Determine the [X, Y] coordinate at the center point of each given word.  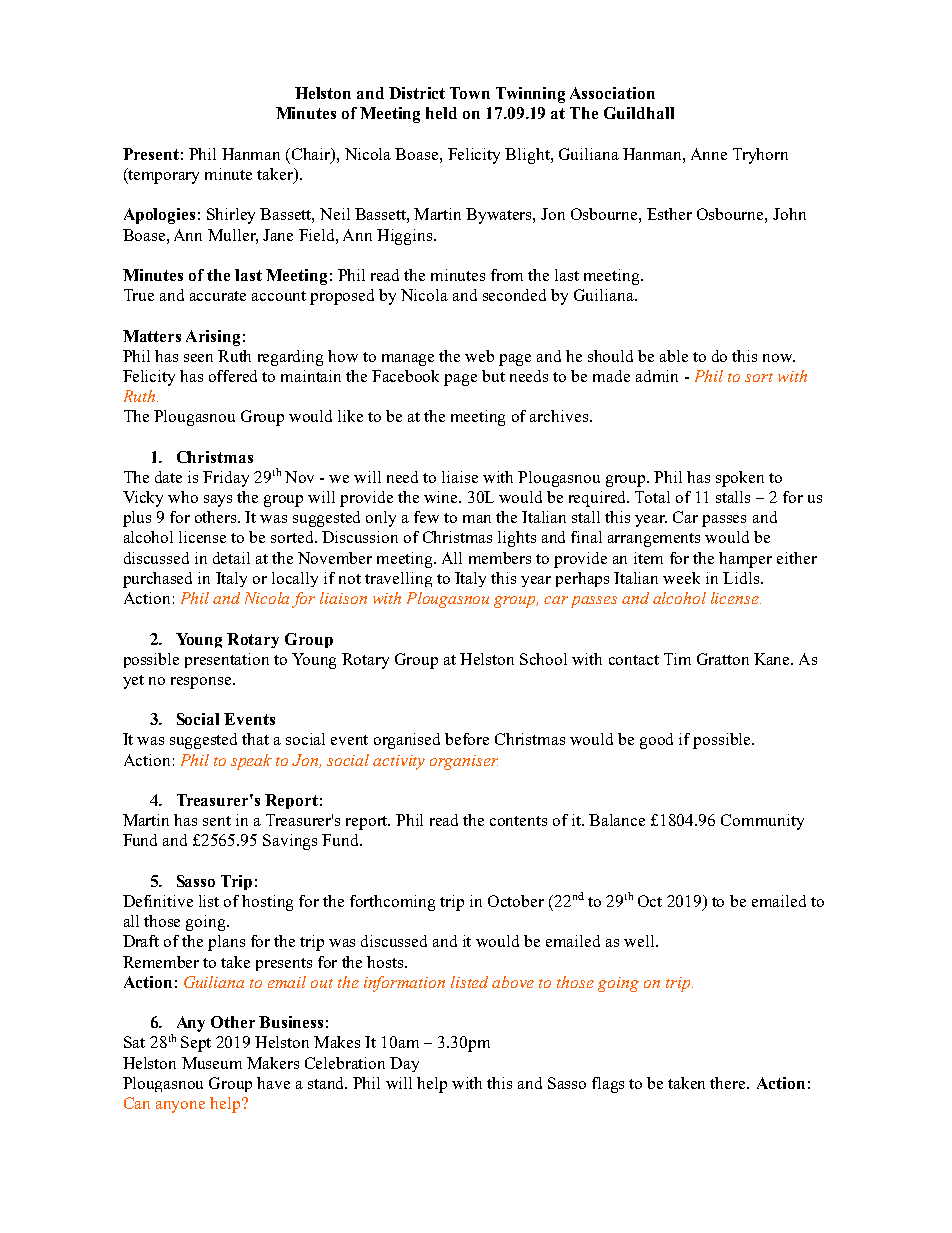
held [441, 113]
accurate [218, 296]
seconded [514, 295]
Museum [212, 1063]
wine [442, 497]
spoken [740, 479]
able [674, 356]
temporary [163, 176]
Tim [677, 659]
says [218, 501]
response [202, 683]
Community [762, 822]
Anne [709, 154]
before [467, 739]
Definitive [158, 901]
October [516, 901]
